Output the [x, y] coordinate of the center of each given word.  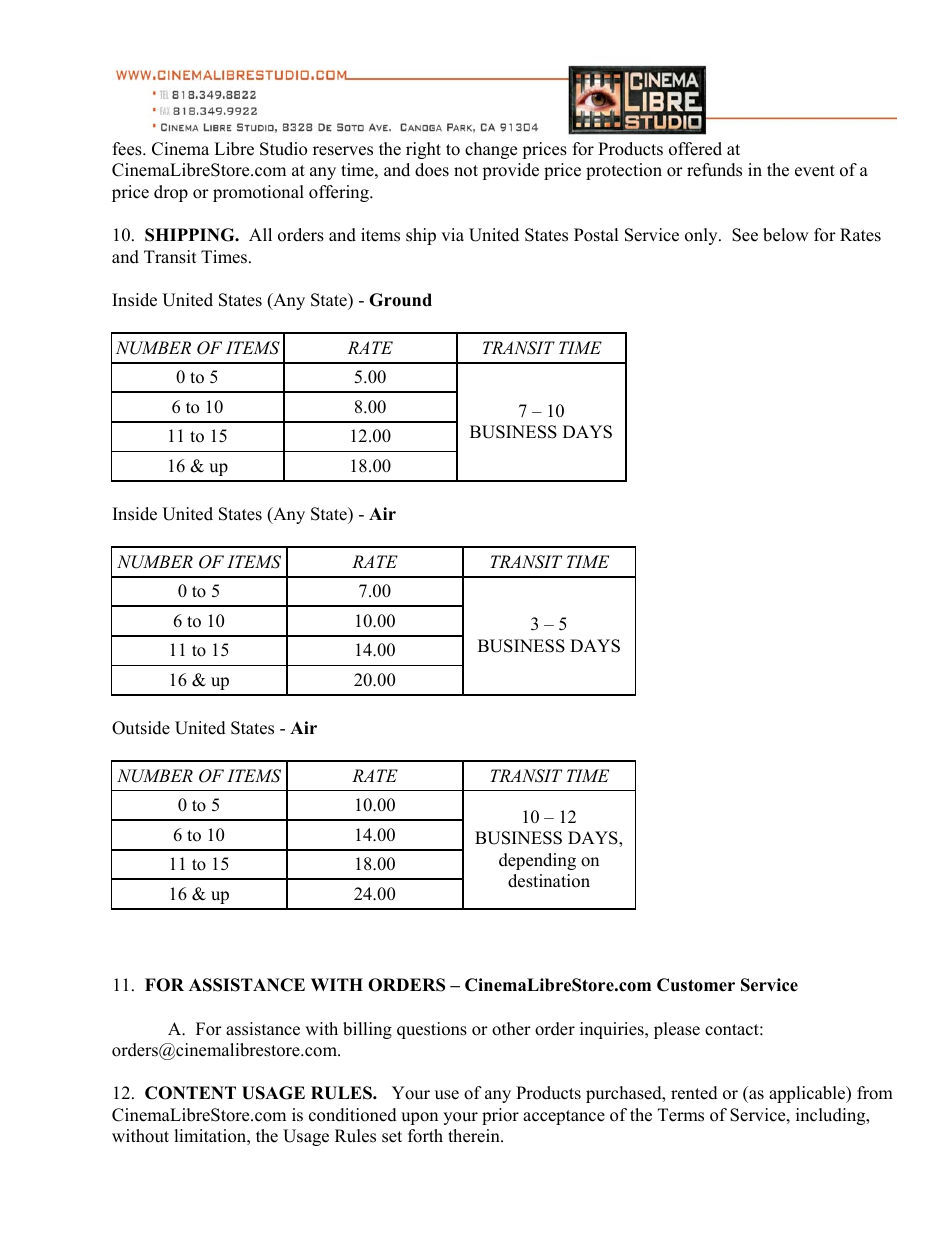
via [452, 234]
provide [510, 171]
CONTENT [190, 1093]
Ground [400, 300]
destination [549, 881]
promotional [258, 193]
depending [537, 861]
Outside [141, 728]
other [511, 1029]
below [786, 235]
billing [367, 1030]
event [815, 171]
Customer [696, 985]
